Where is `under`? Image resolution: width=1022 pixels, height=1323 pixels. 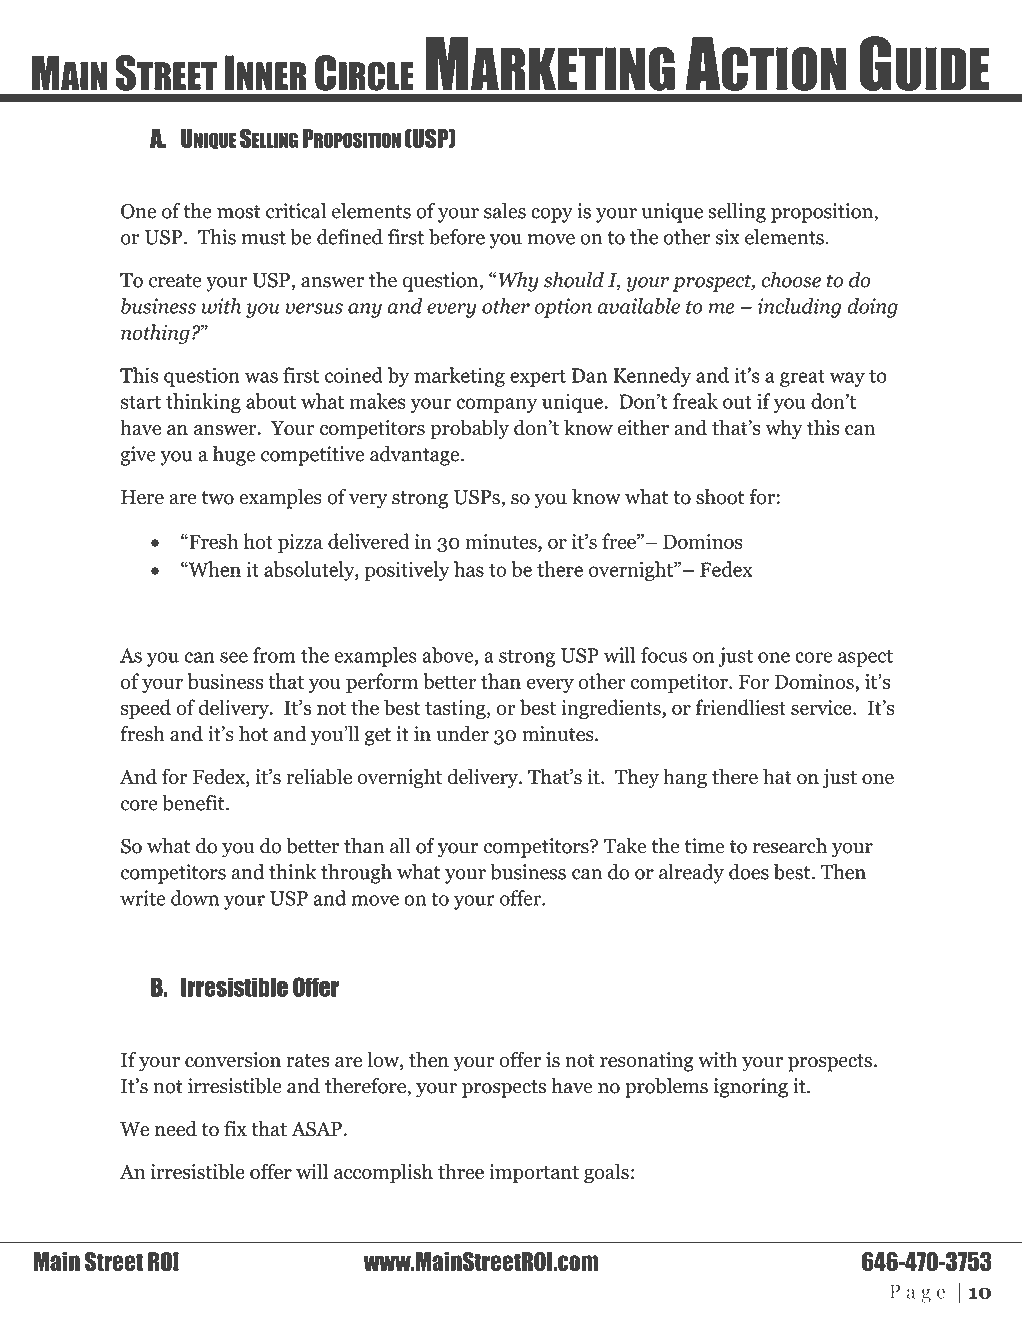 under is located at coordinates (462, 734).
